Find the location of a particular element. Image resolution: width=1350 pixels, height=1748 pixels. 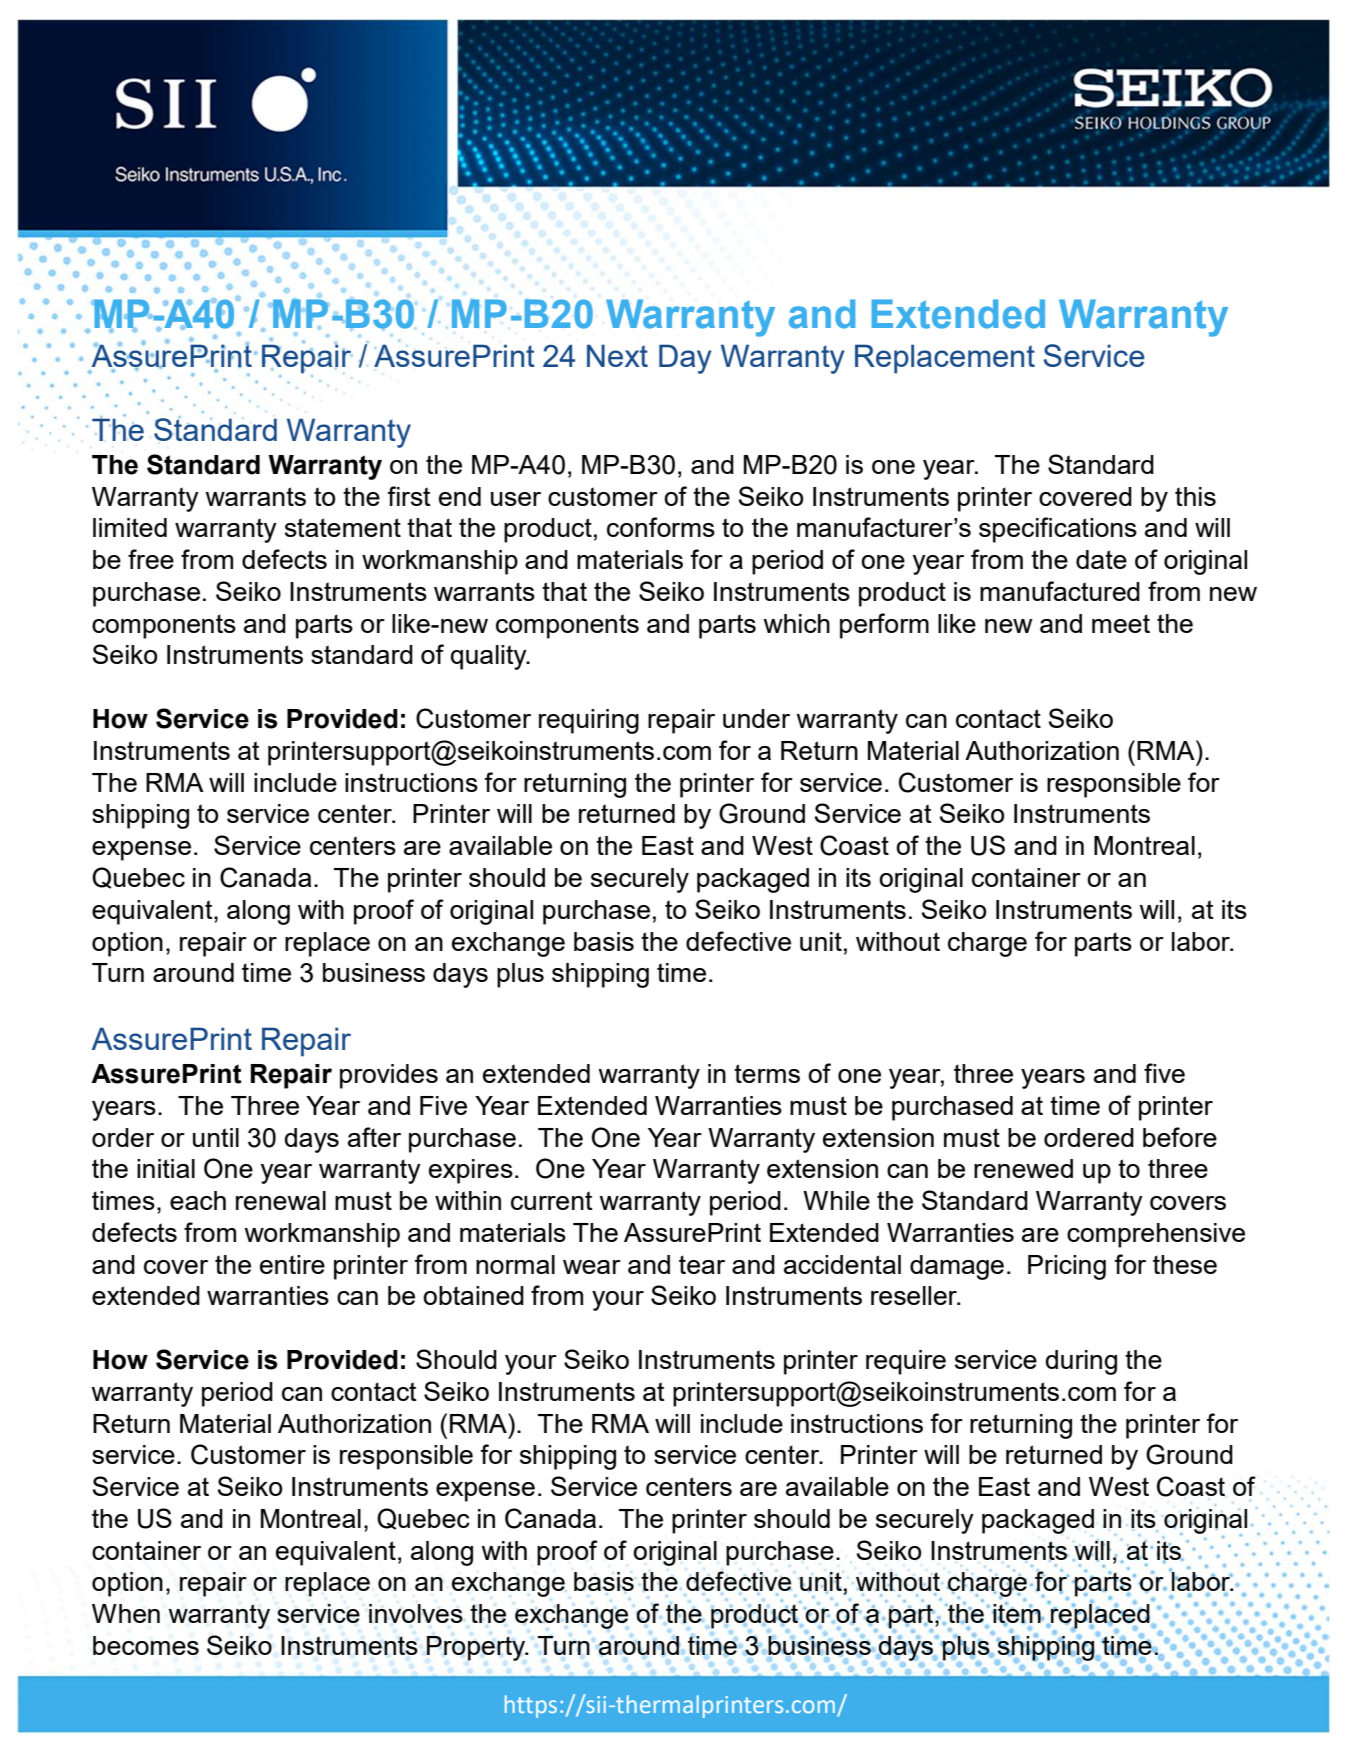

tear is located at coordinates (702, 1264).
